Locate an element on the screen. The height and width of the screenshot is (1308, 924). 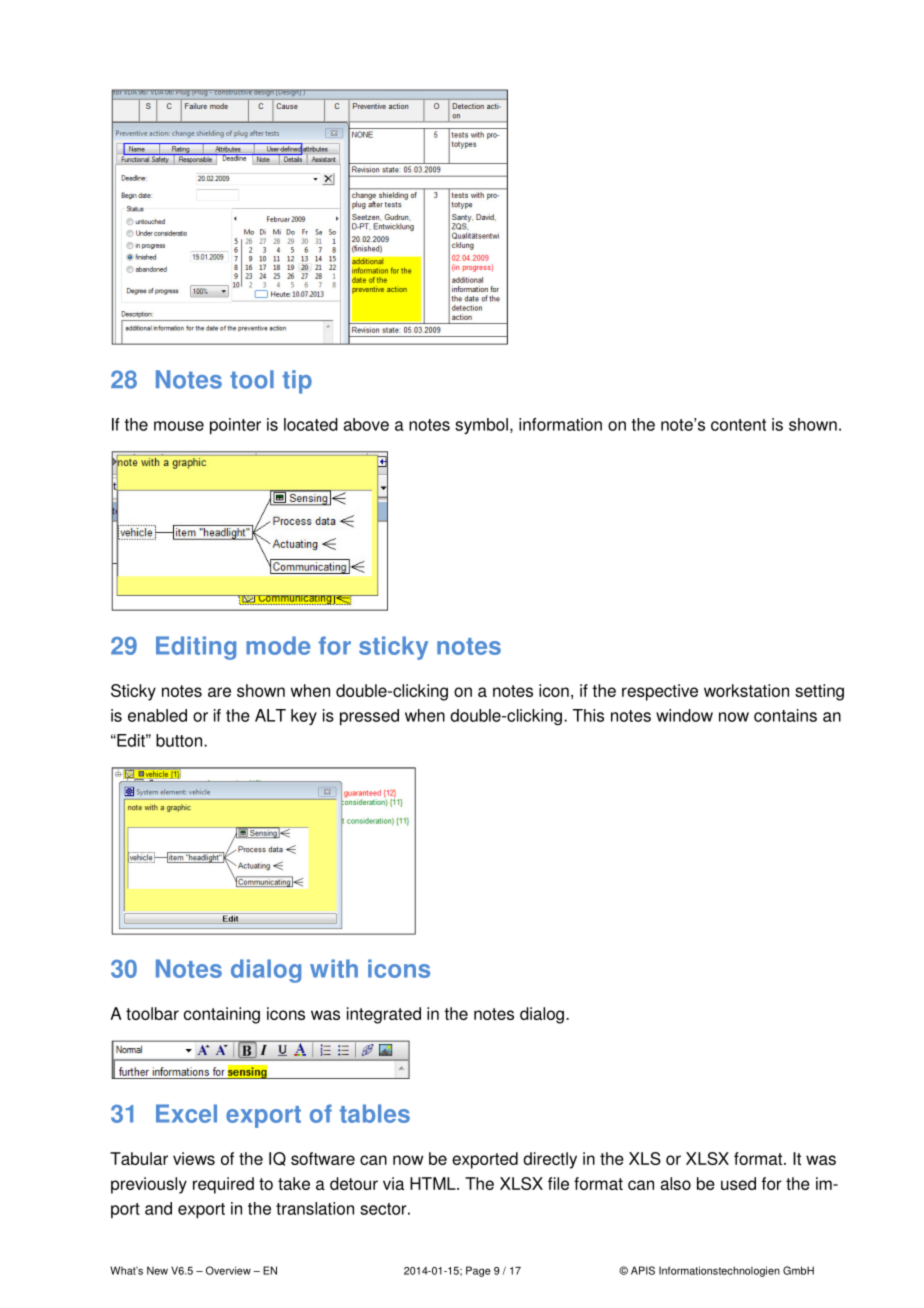
Page is located at coordinates (478, 1271).
